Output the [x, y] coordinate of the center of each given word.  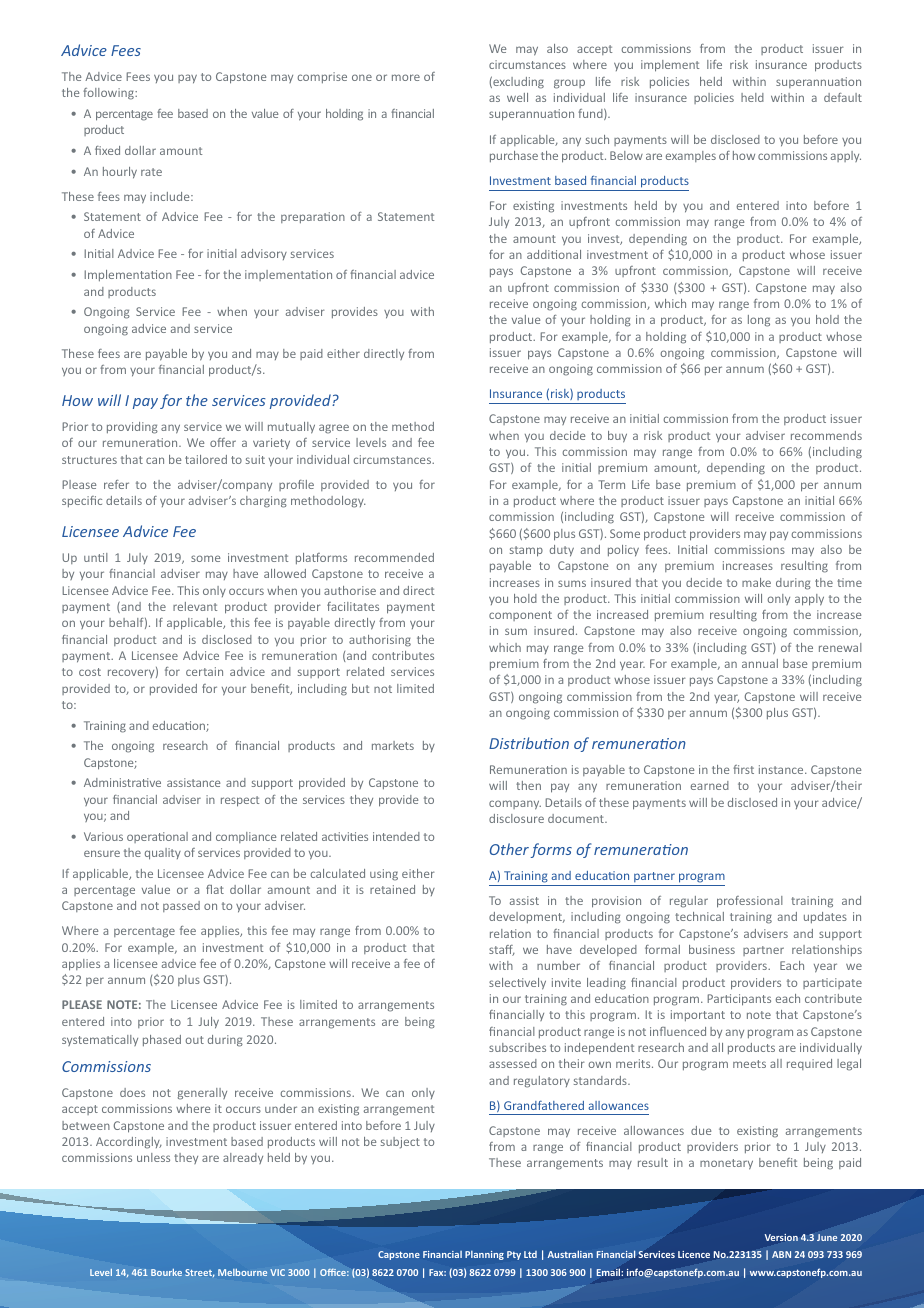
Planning [484, 1255]
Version [781, 1237]
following [109, 94]
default [843, 97]
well [517, 97]
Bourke [166, 1272]
